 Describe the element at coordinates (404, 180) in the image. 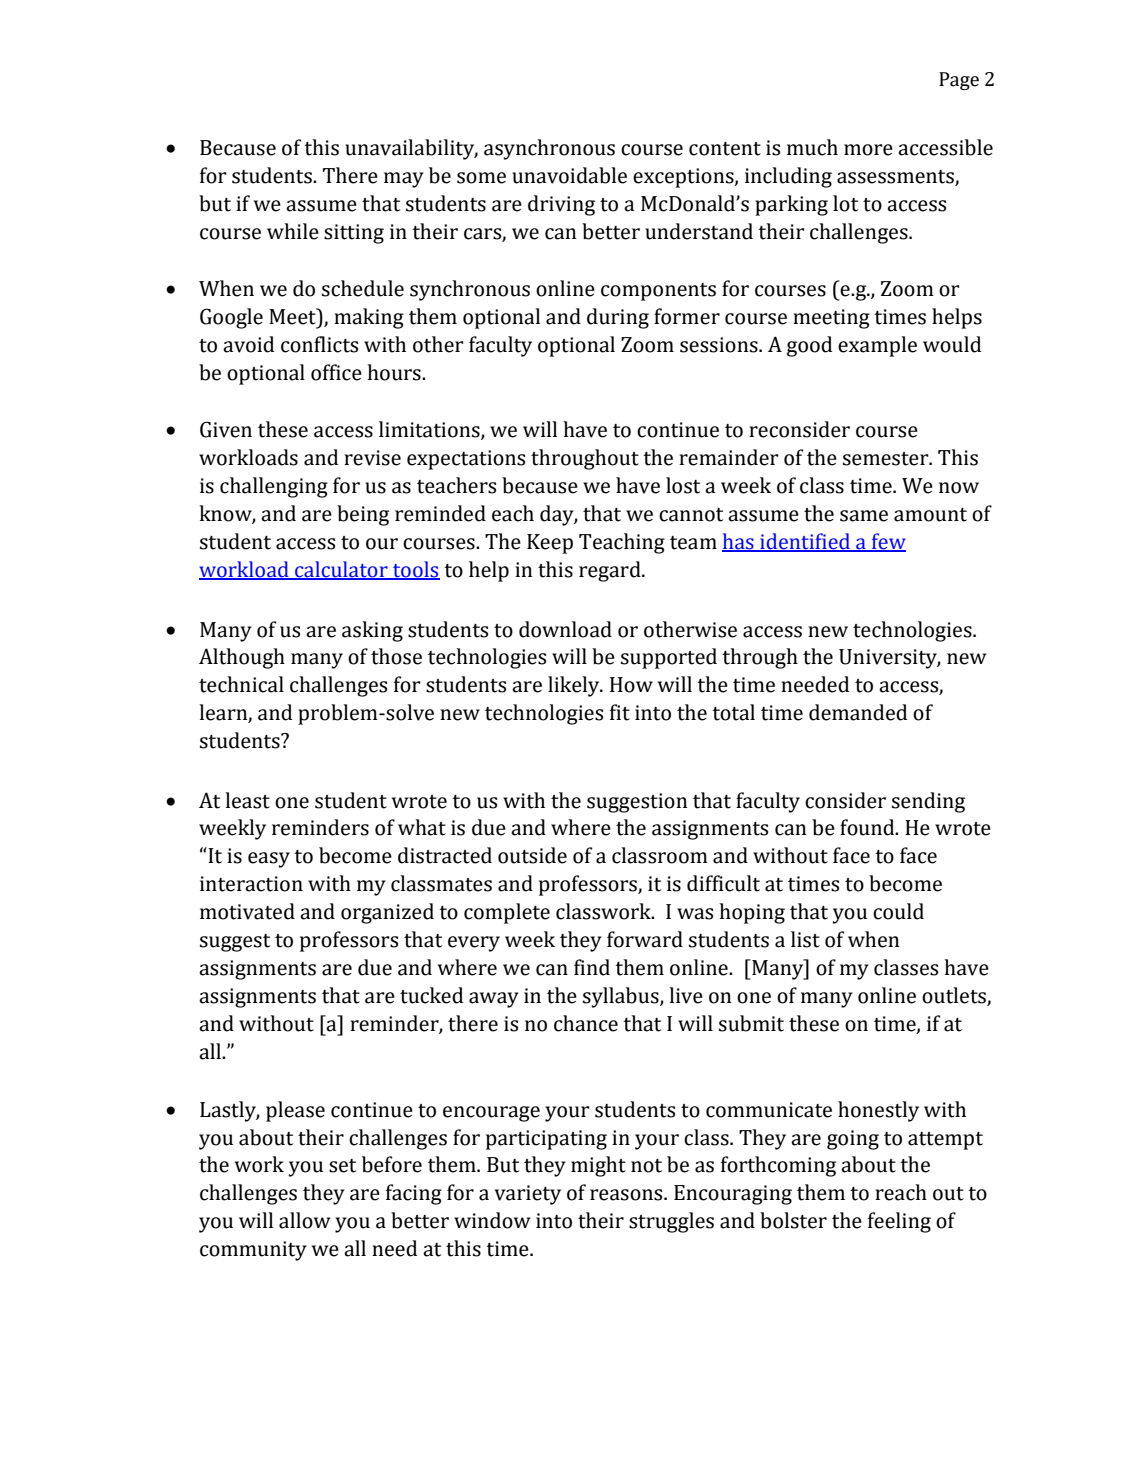

I see `may` at that location.
